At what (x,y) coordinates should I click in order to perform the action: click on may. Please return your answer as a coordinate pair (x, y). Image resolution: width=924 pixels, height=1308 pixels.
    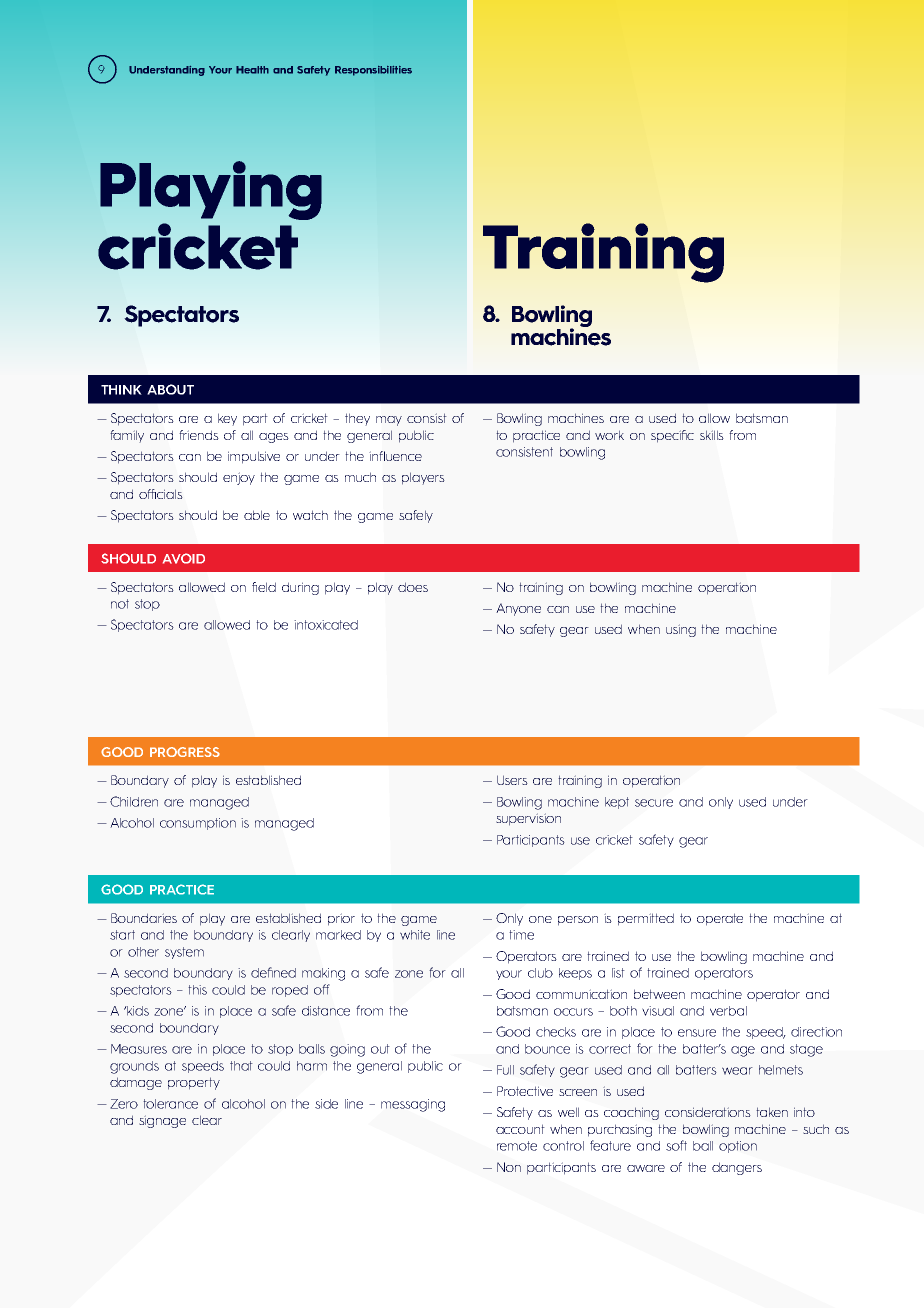
    Looking at the image, I should click on (389, 421).
